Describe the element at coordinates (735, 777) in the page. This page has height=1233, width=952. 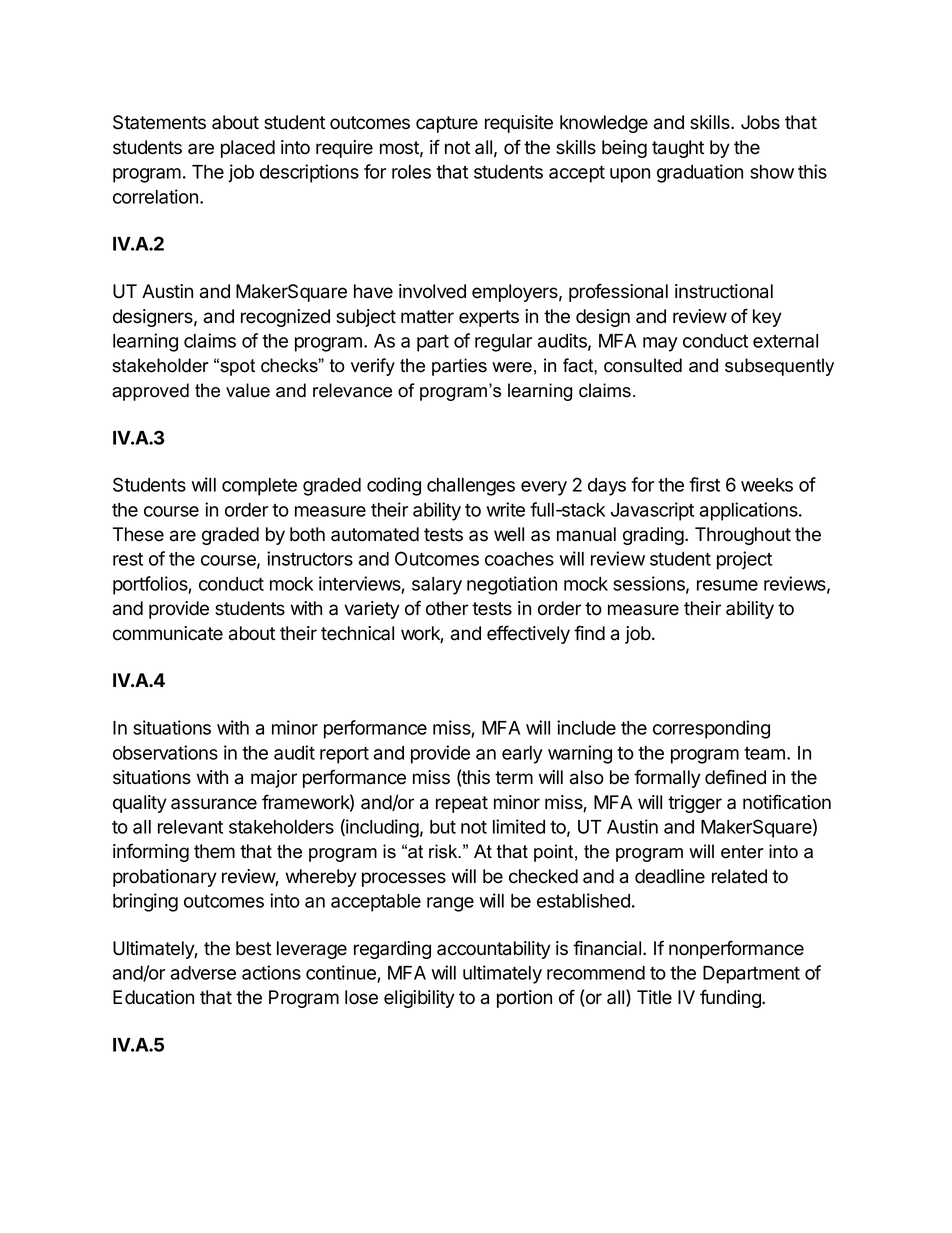
I see `defined` at that location.
